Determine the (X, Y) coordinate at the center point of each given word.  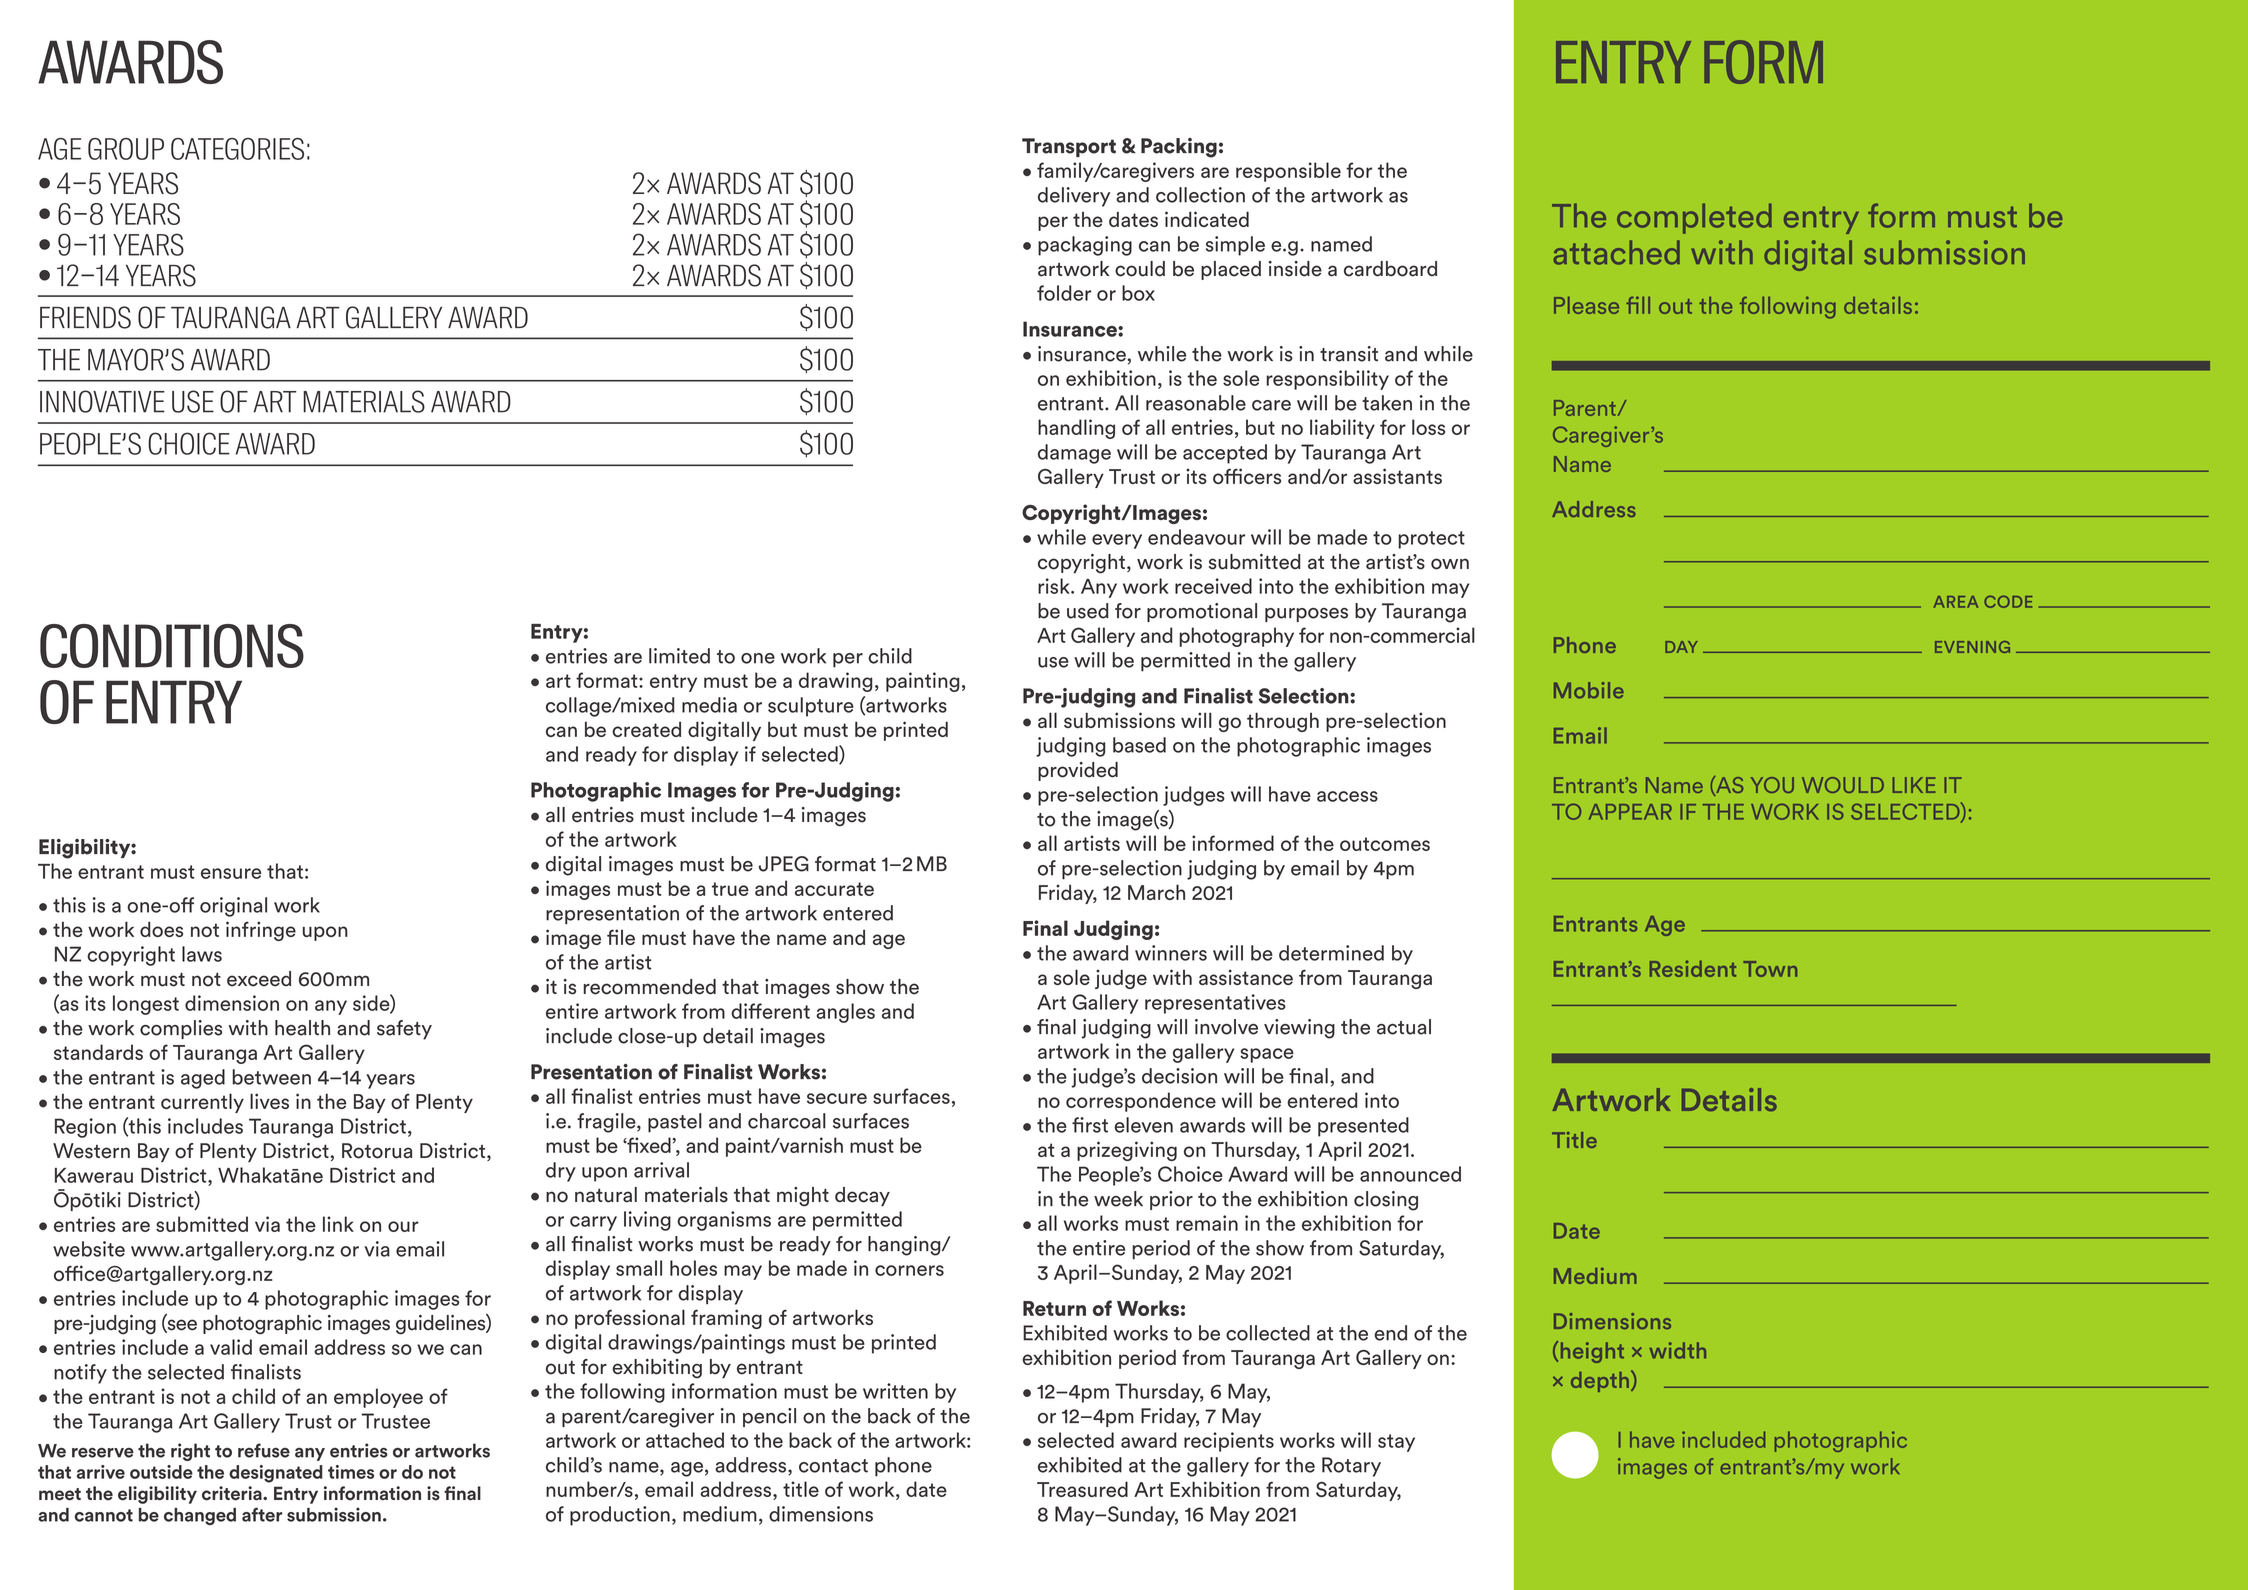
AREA (1955, 602)
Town (1770, 969)
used (1088, 611)
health (302, 1028)
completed (1694, 218)
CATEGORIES (237, 149)
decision (1179, 1076)
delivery (1074, 197)
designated (276, 1474)
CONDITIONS (172, 646)
